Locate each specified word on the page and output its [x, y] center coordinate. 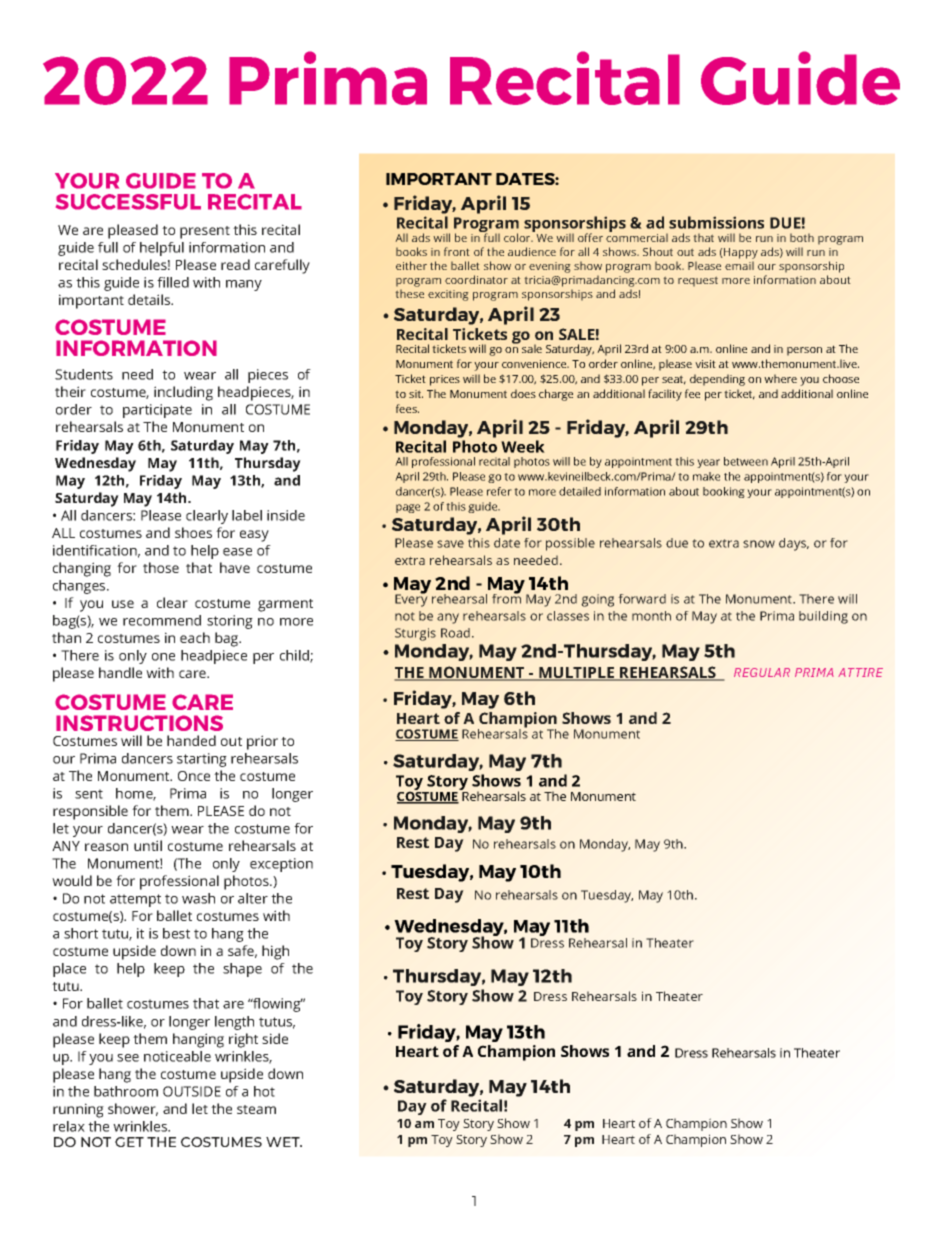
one [163, 657]
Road [457, 633]
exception [281, 865]
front [457, 251]
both [802, 237]
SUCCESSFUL [128, 202]
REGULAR [762, 672]
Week [523, 446]
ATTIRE [860, 672]
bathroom [126, 1091]
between [746, 461]
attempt [135, 900]
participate [157, 411]
